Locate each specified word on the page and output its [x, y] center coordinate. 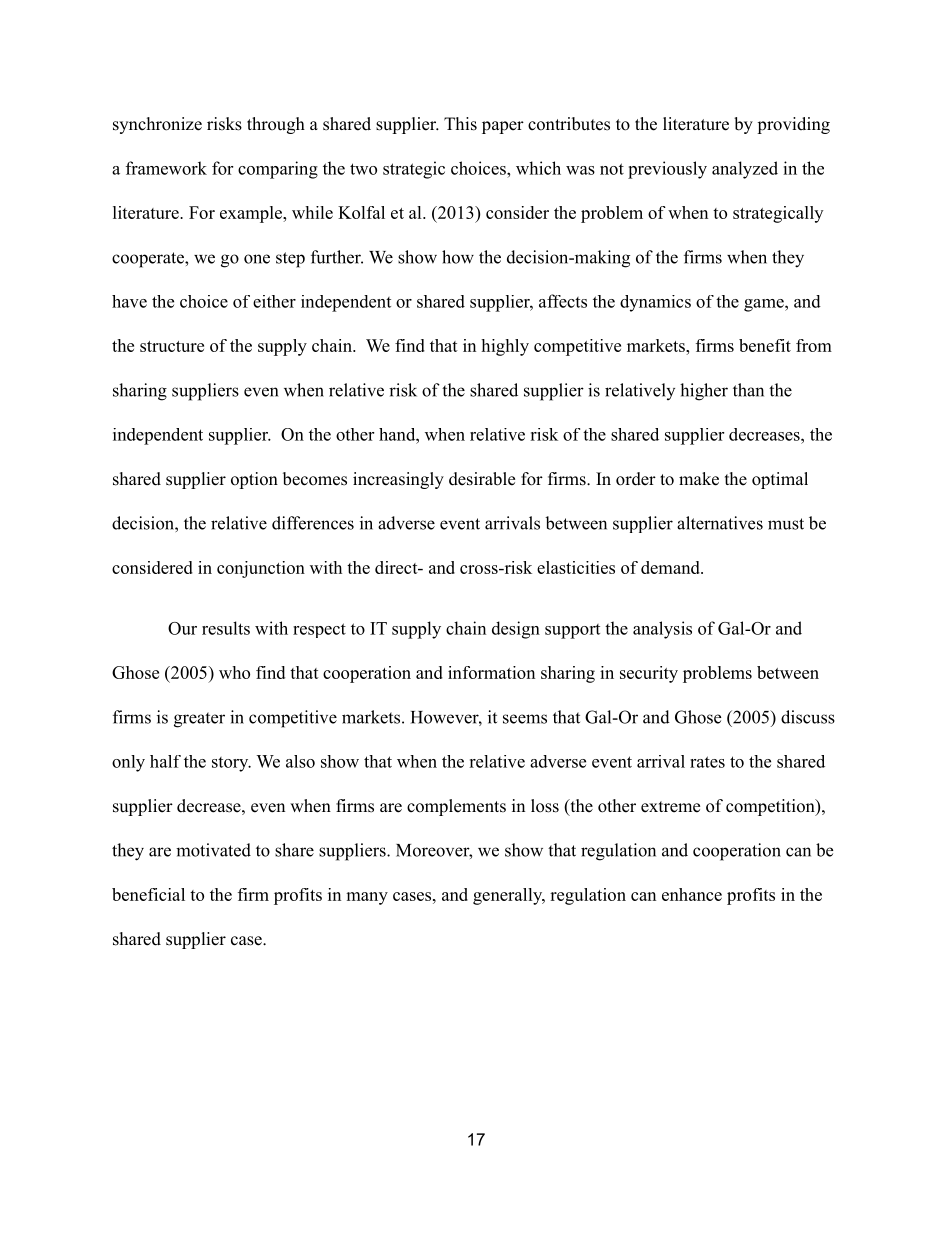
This [460, 124]
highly [505, 347]
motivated [213, 850]
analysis [662, 630]
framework [166, 168]
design [516, 630]
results [226, 628]
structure [172, 346]
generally [508, 896]
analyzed [745, 170]
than [748, 390]
